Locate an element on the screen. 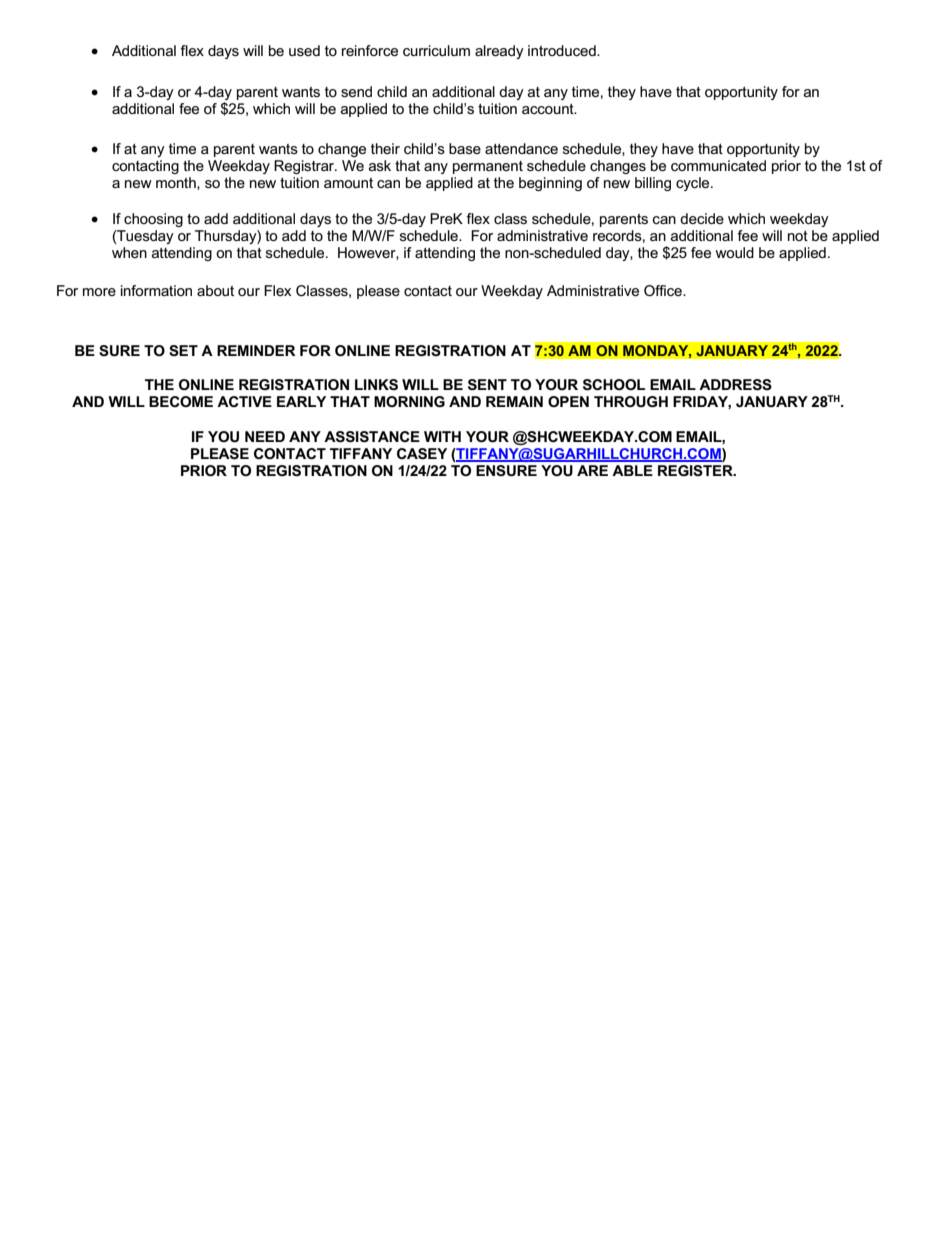 The width and height of the screenshot is (952, 1233). used is located at coordinates (304, 50).
